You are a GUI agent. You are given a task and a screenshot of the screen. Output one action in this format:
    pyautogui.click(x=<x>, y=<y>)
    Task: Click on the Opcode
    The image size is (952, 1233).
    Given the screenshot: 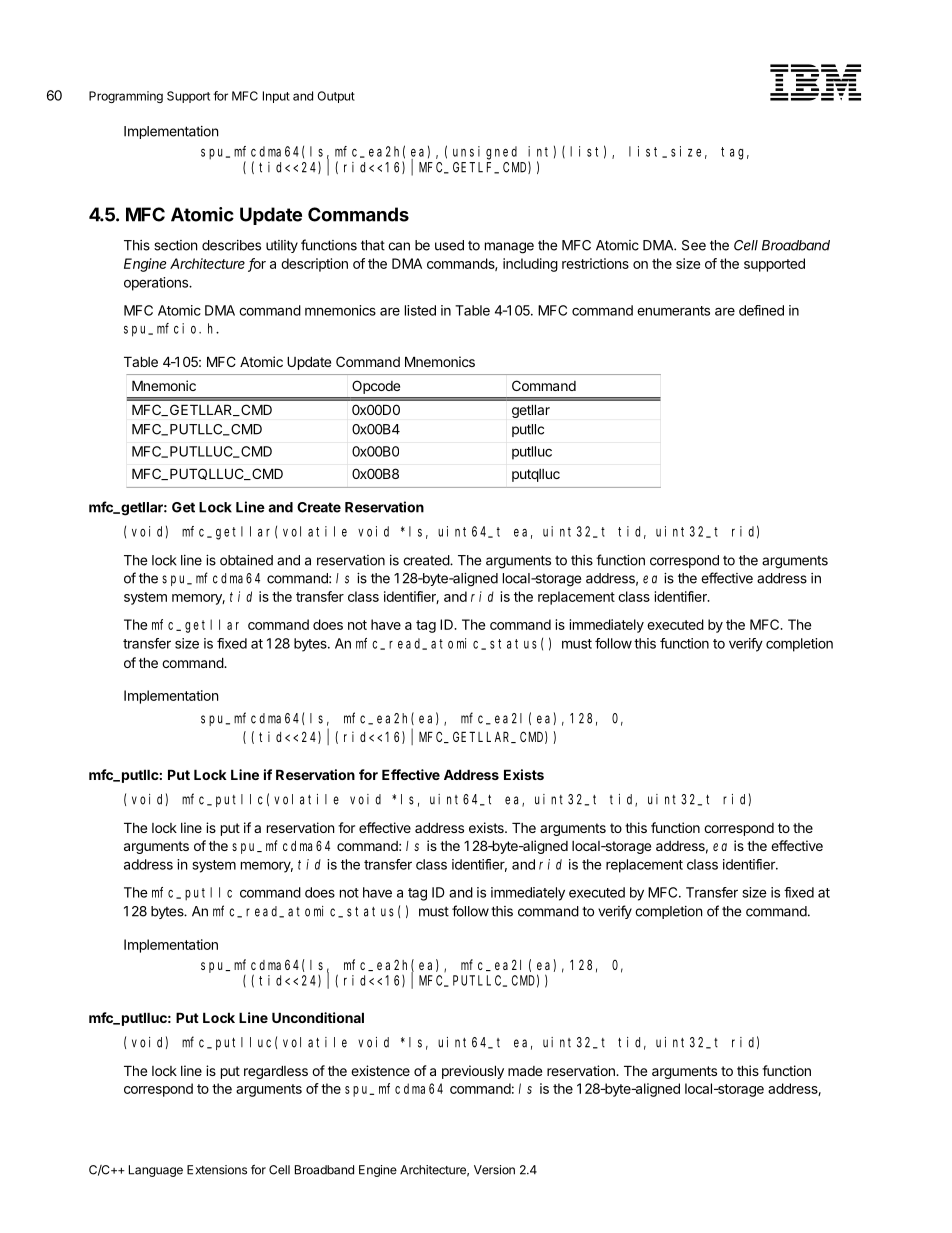 What is the action you would take?
    pyautogui.click(x=376, y=387)
